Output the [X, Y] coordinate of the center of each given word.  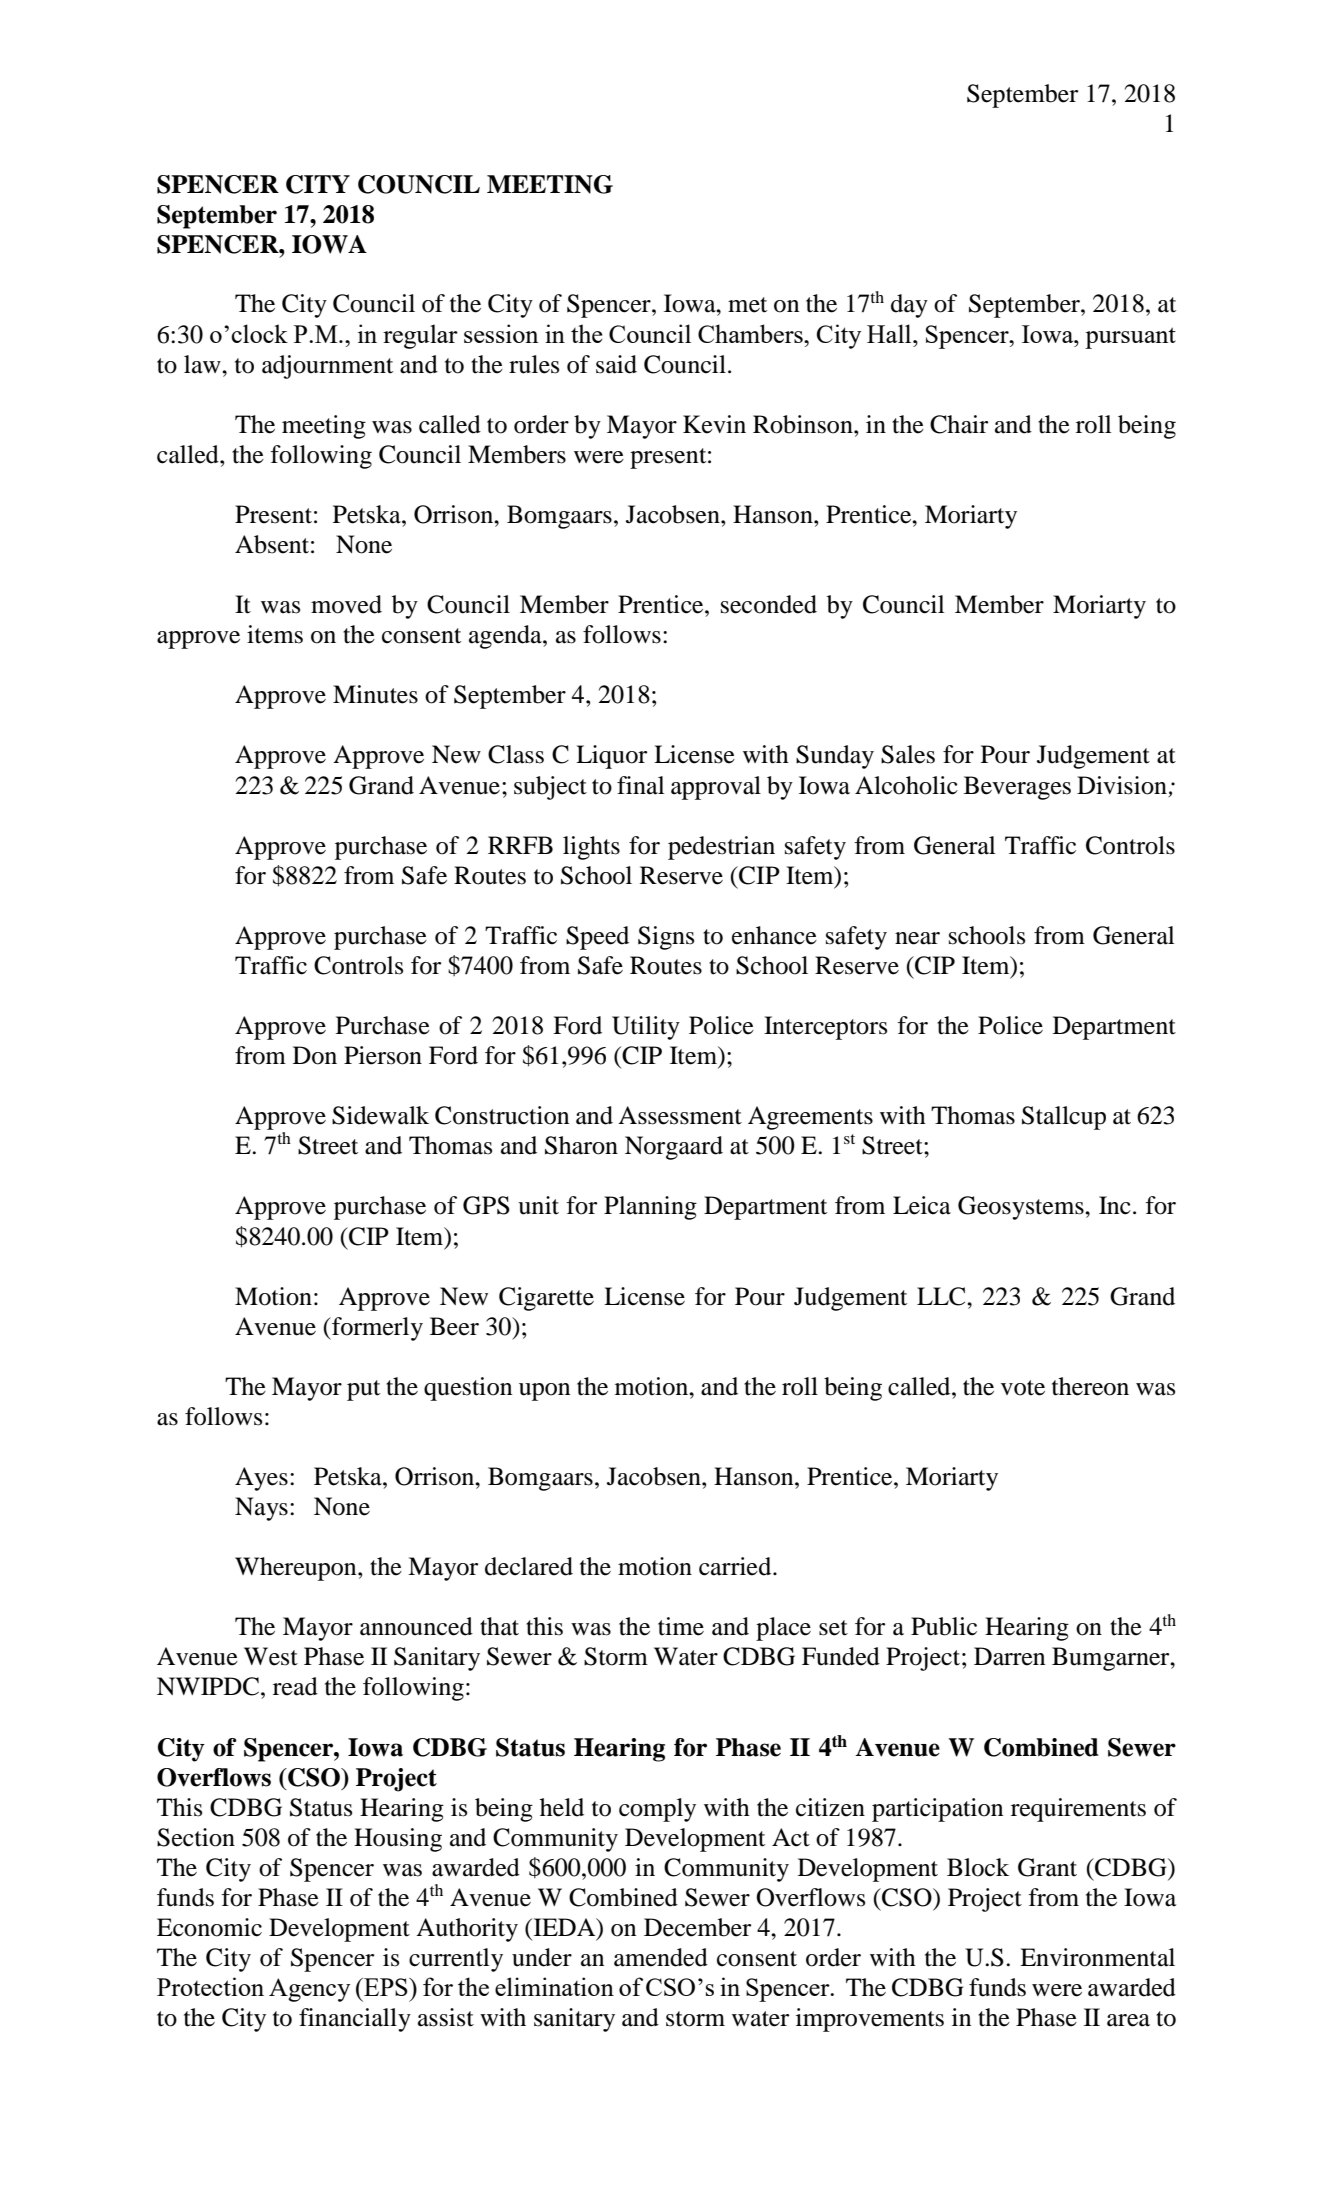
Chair [959, 424]
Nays [261, 1509]
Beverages [1017, 788]
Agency [310, 1990]
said [616, 364]
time [681, 1626]
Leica [922, 1205]
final [640, 785]
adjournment [327, 367]
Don [315, 1055]
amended [661, 1957]
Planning [650, 1208]
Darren [1009, 1656]
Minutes [375, 694]
